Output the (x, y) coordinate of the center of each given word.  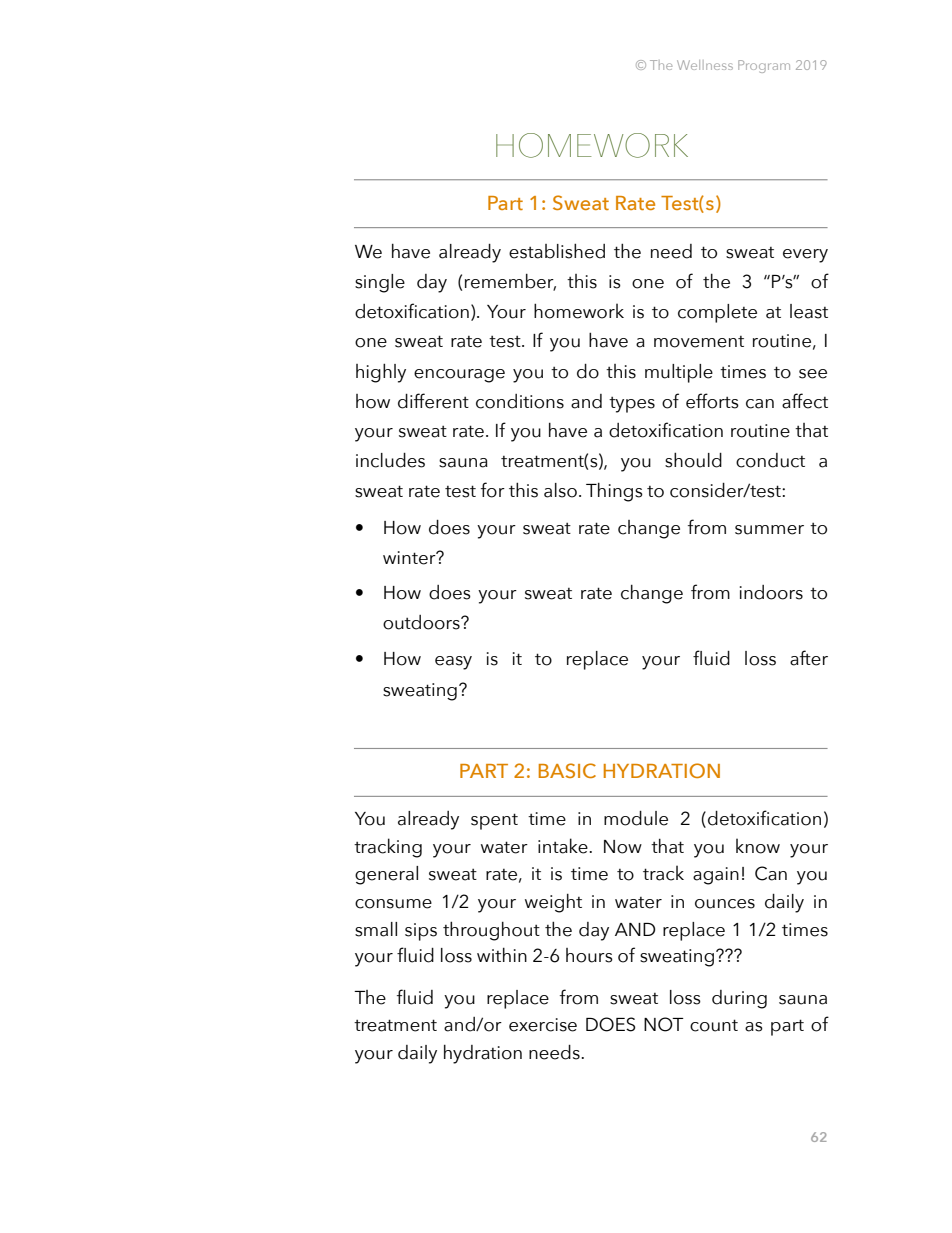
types (632, 405)
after (809, 658)
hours (589, 955)
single (380, 283)
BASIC (567, 770)
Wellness (705, 65)
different (433, 401)
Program (764, 66)
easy (453, 663)
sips (421, 932)
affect (805, 401)
